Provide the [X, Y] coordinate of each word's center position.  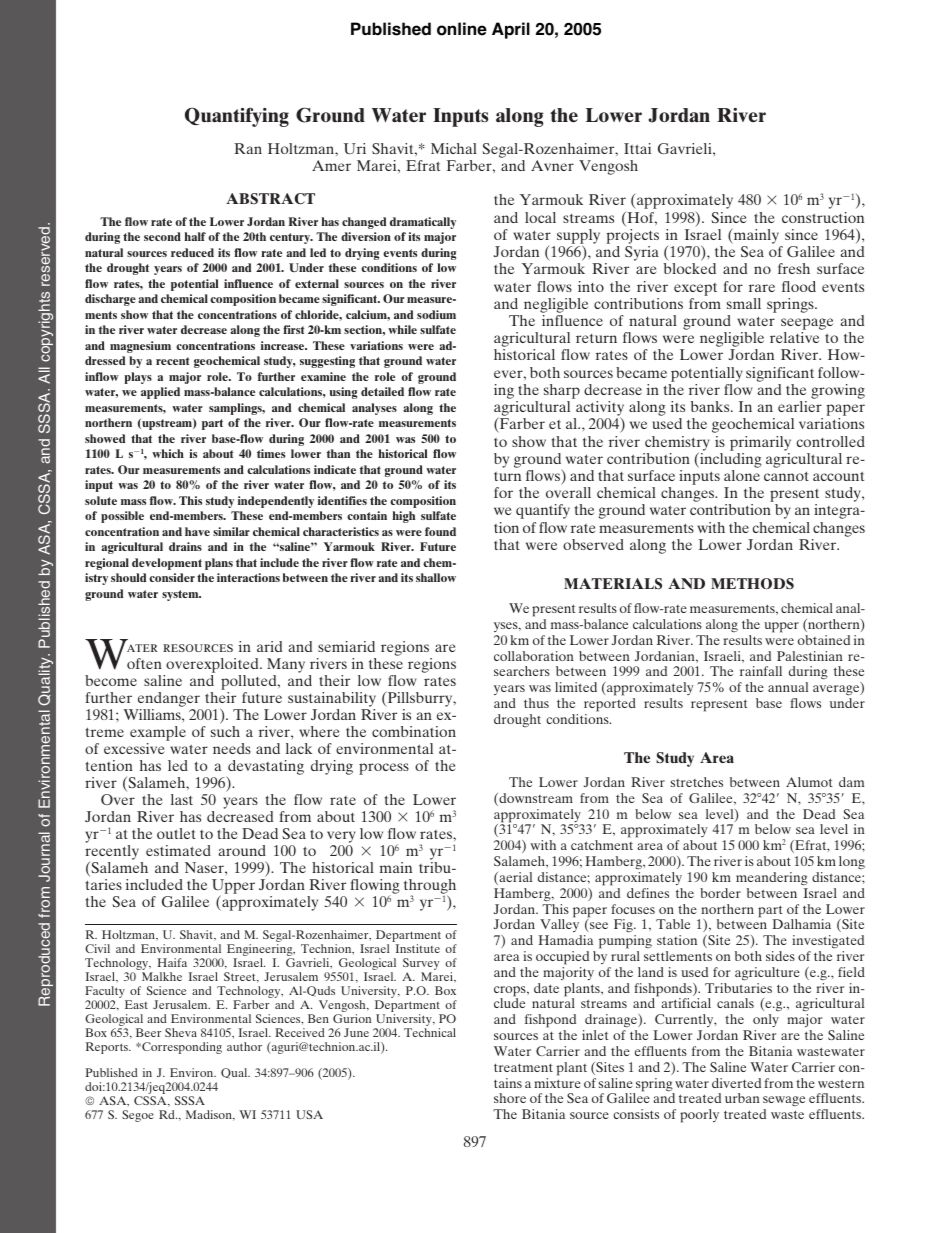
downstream [535, 799]
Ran [248, 148]
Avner [552, 165]
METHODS [752, 583]
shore [510, 1098]
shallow [436, 577]
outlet [176, 833]
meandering [772, 879]
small [744, 303]
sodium [436, 314]
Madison [210, 1115]
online [462, 29]
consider [172, 577]
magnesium [140, 347]
